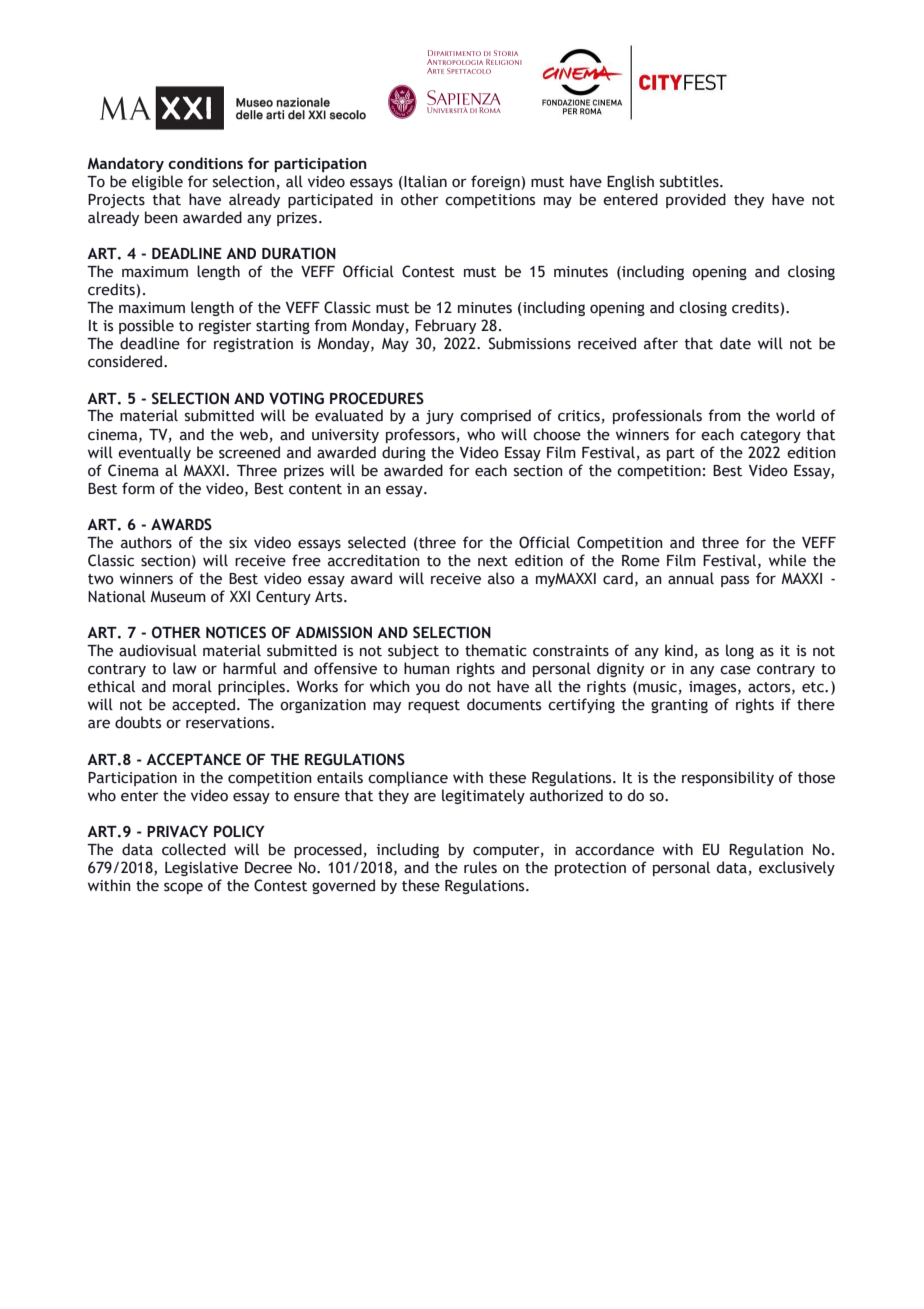  I want to click on eligible, so click(157, 182).
